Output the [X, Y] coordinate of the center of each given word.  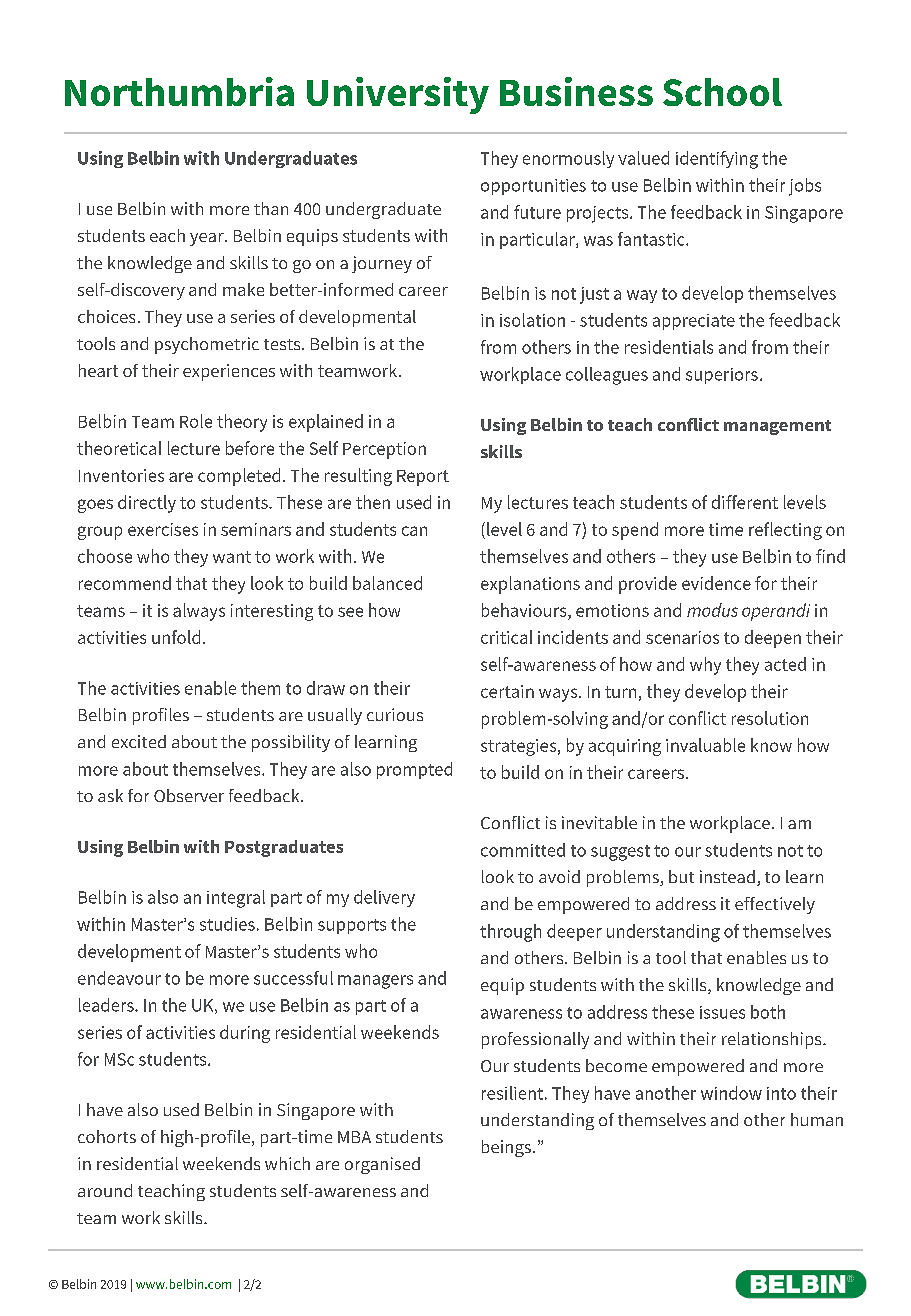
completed [239, 477]
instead [727, 876]
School [722, 92]
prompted [414, 770]
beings [506, 1148]
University [398, 95]
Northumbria [179, 91]
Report [423, 478]
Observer [189, 795]
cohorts [107, 1136]
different [745, 502]
